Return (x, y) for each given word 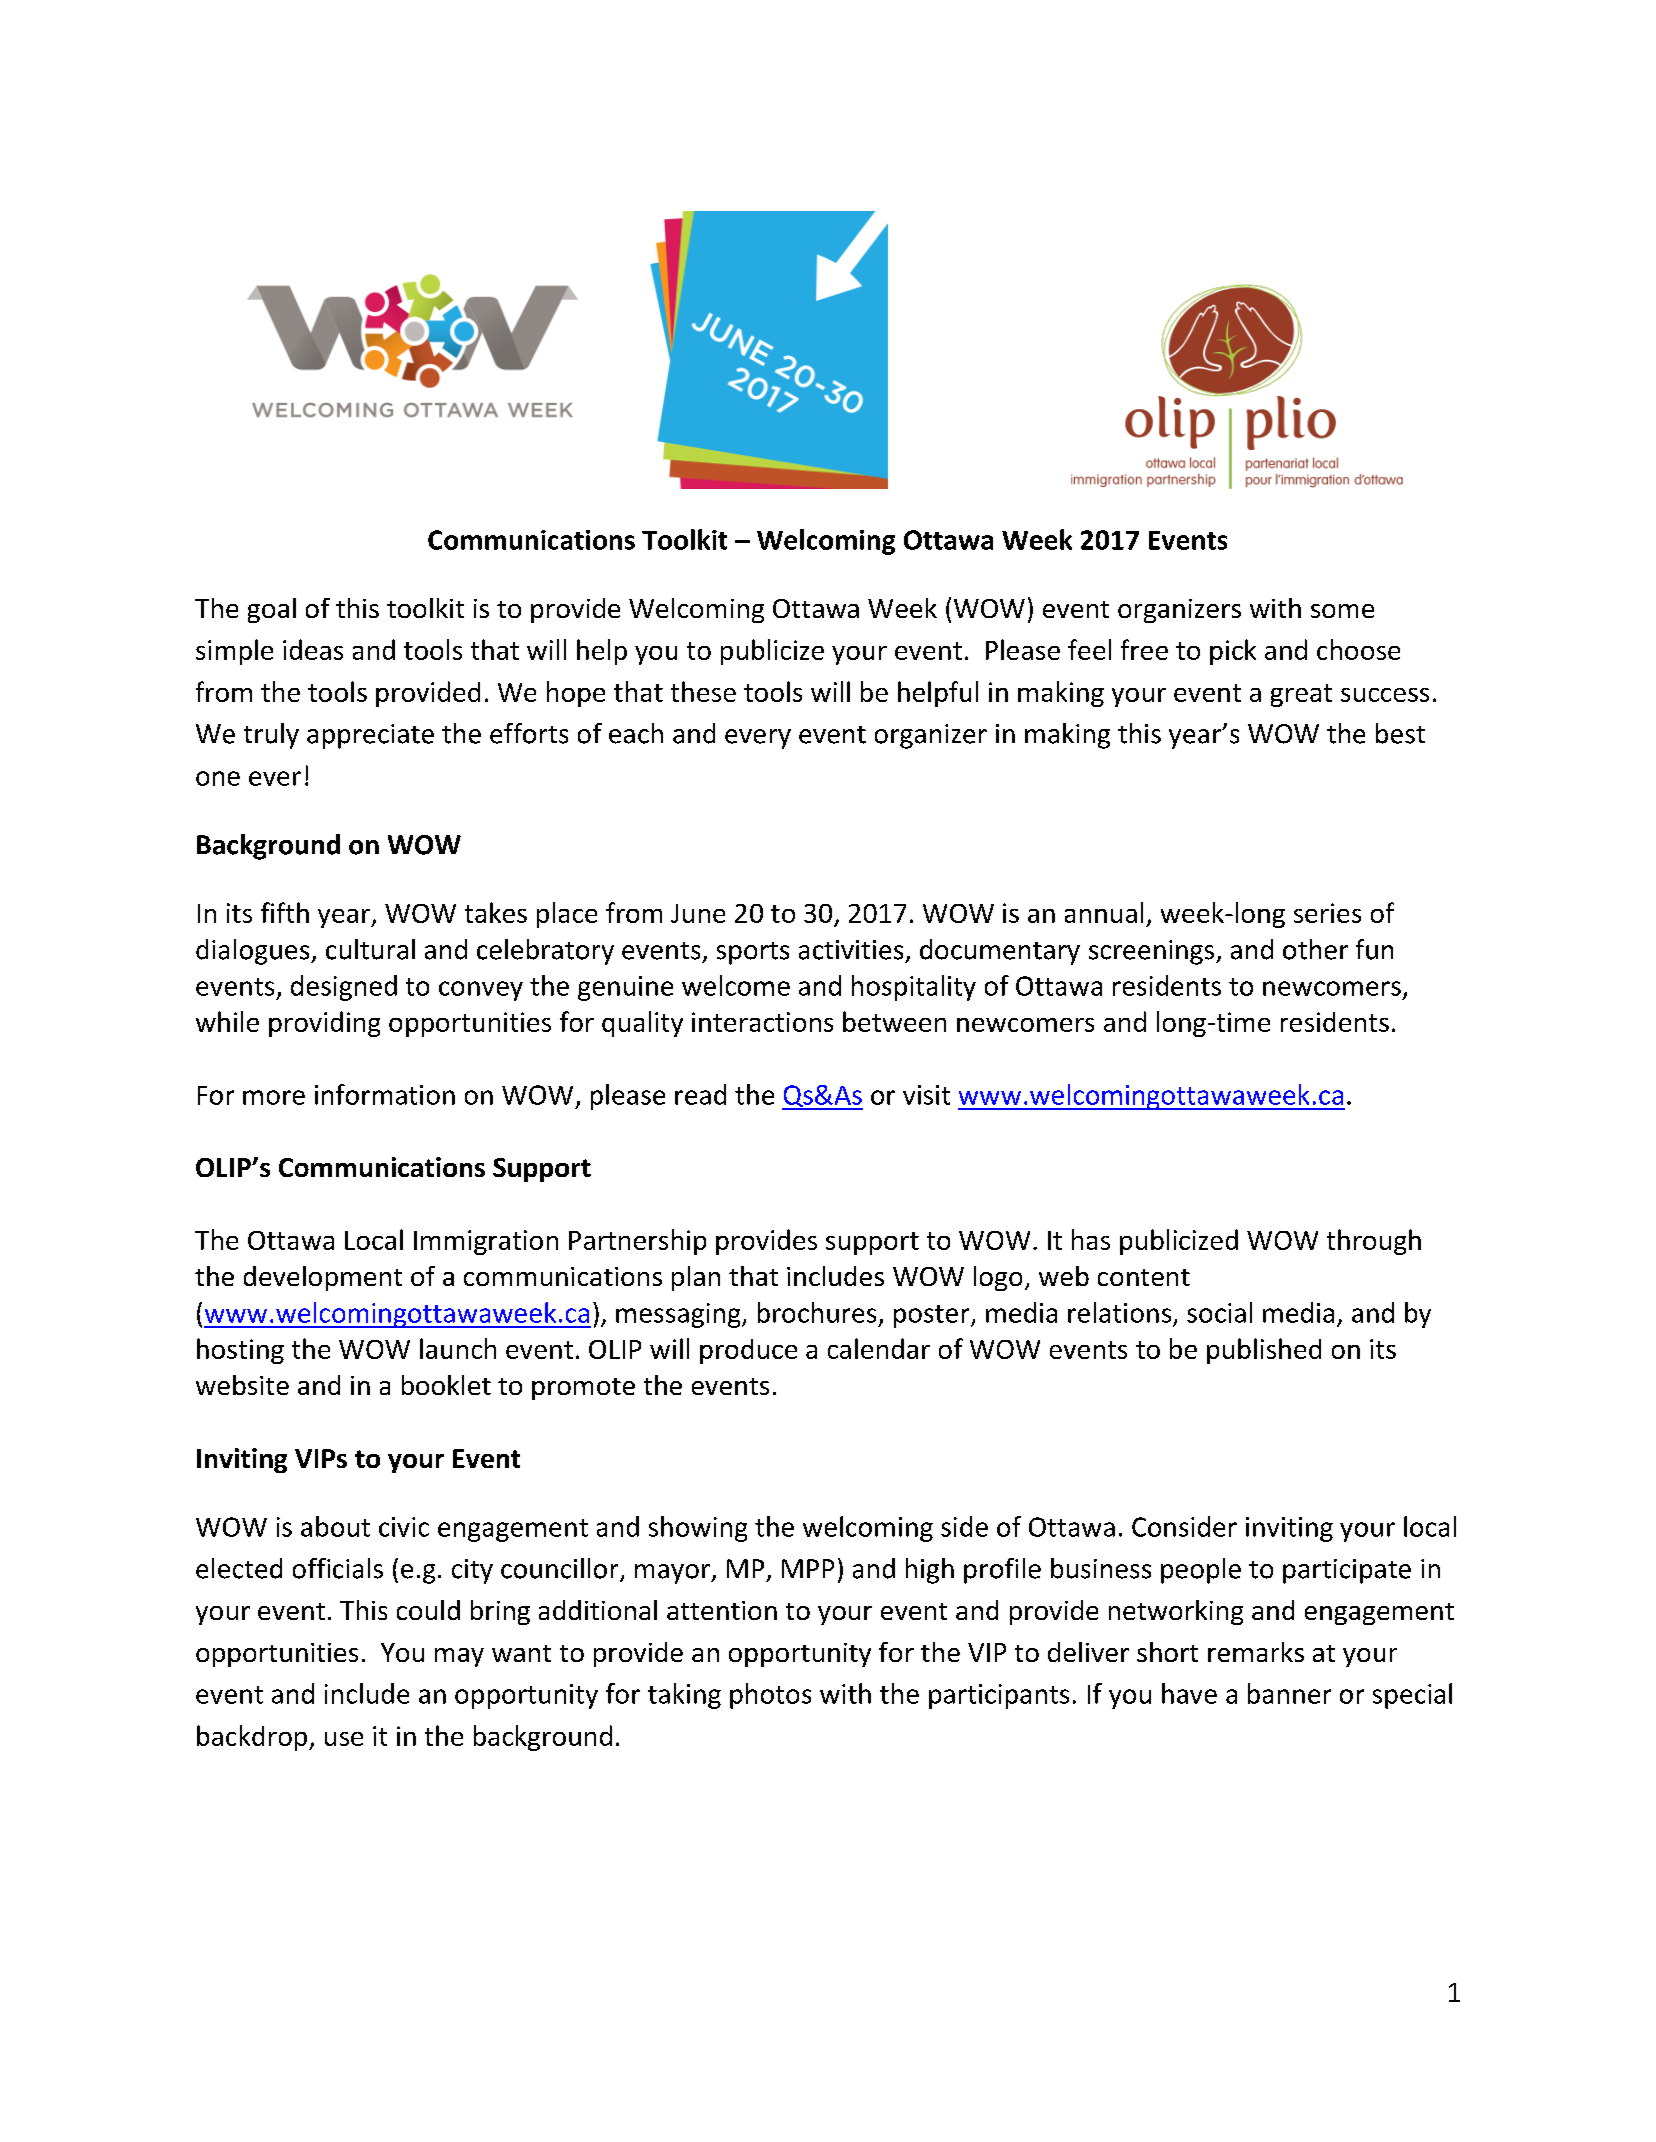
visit (926, 1095)
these (703, 691)
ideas (313, 649)
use (344, 1739)
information (385, 1094)
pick (1233, 652)
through (1374, 1242)
